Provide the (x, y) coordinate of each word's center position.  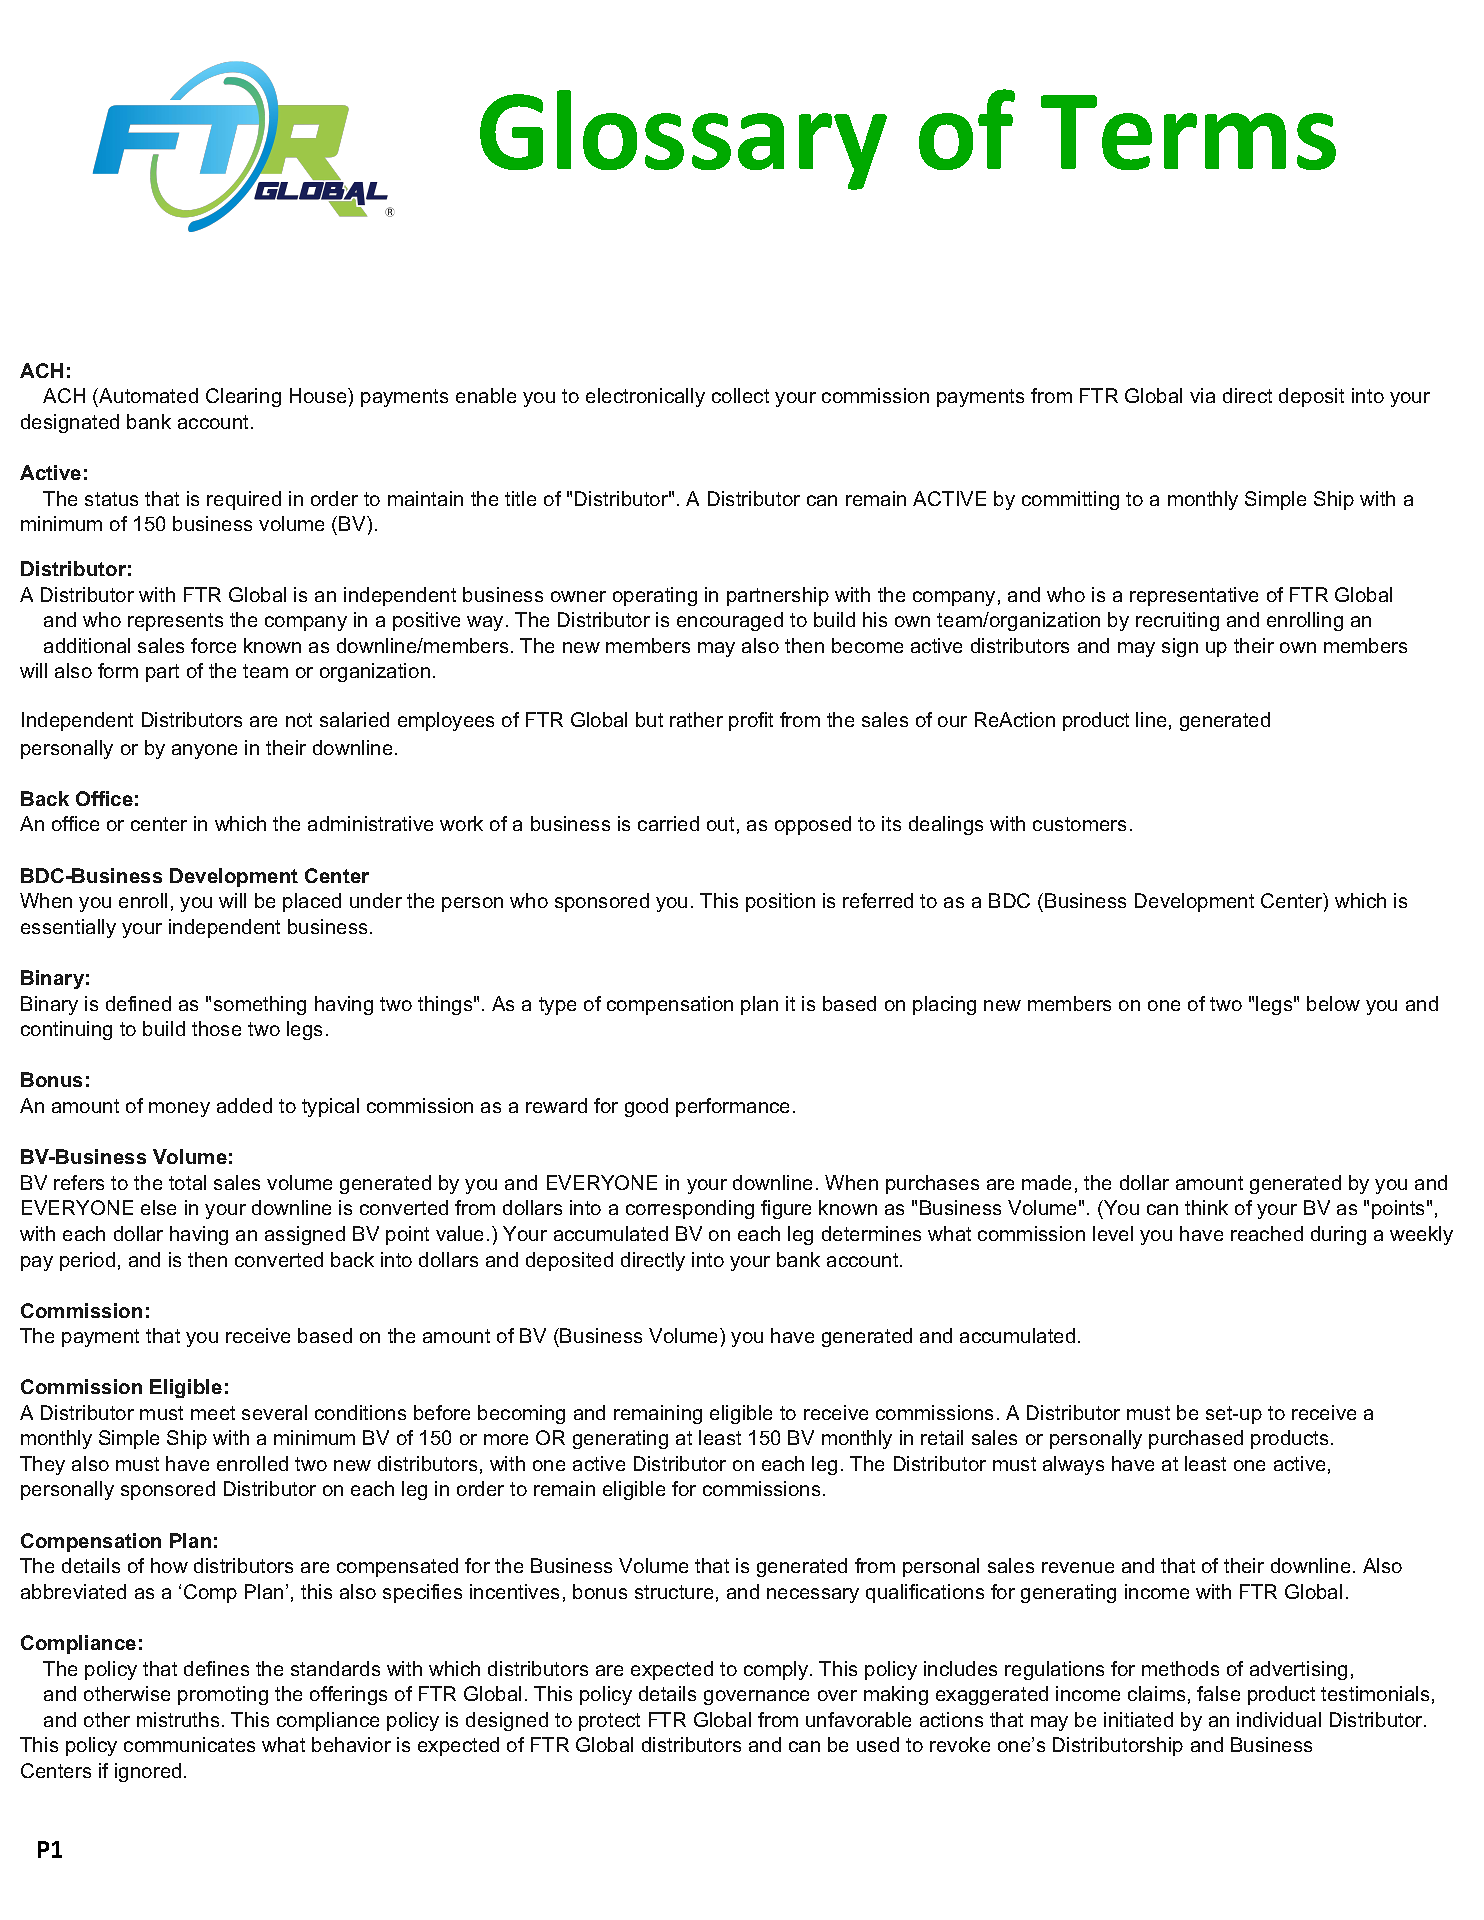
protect (609, 1722)
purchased (1196, 1439)
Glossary (683, 140)
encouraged (730, 621)
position (780, 902)
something (260, 1005)
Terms (1188, 132)
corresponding (690, 1209)
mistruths (178, 1719)
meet (213, 1413)
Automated (147, 395)
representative (1194, 596)
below (1333, 1003)
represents (175, 622)
